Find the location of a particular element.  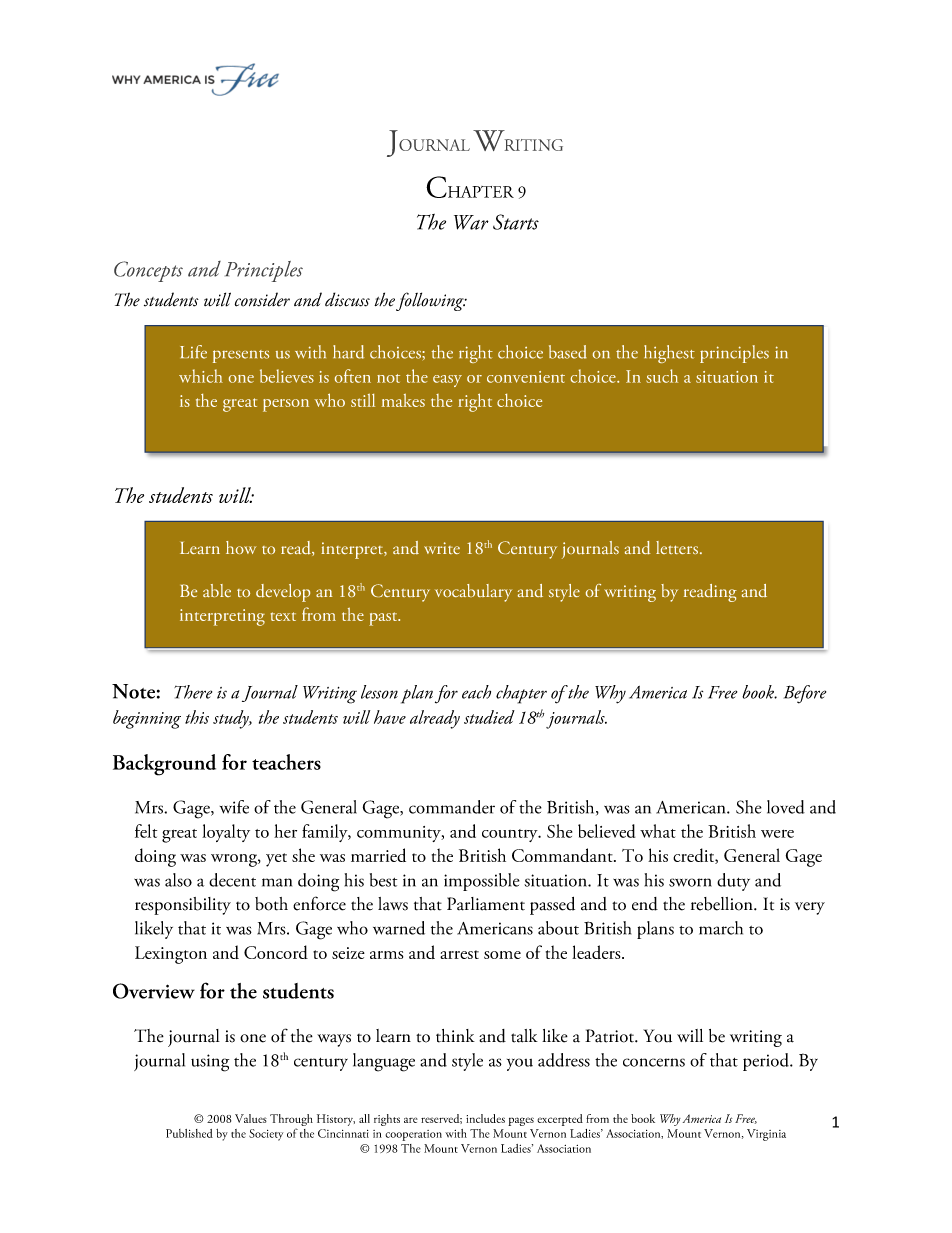

loyalty is located at coordinates (226, 833).
